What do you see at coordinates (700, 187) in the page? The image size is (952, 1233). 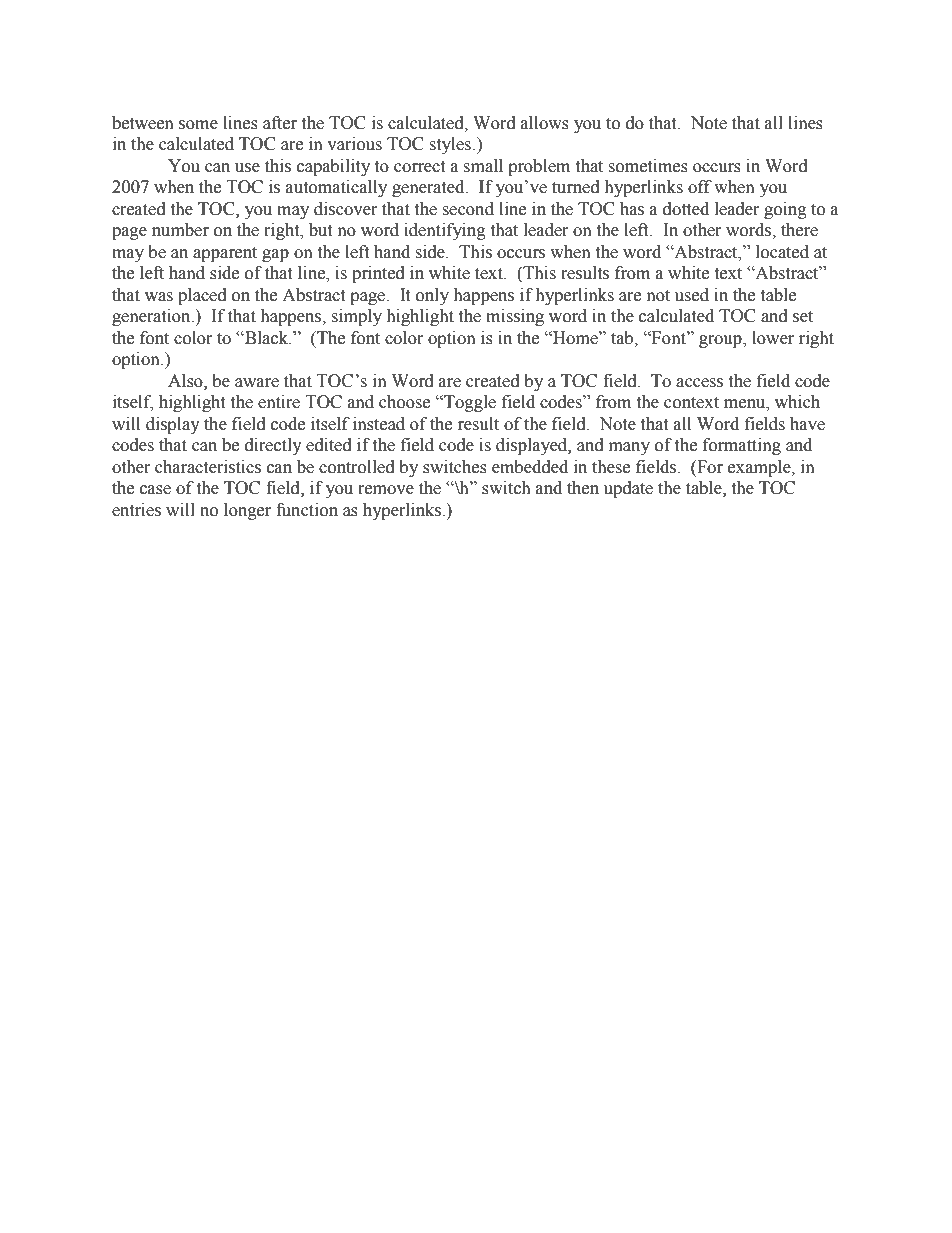 I see `off` at bounding box center [700, 187].
